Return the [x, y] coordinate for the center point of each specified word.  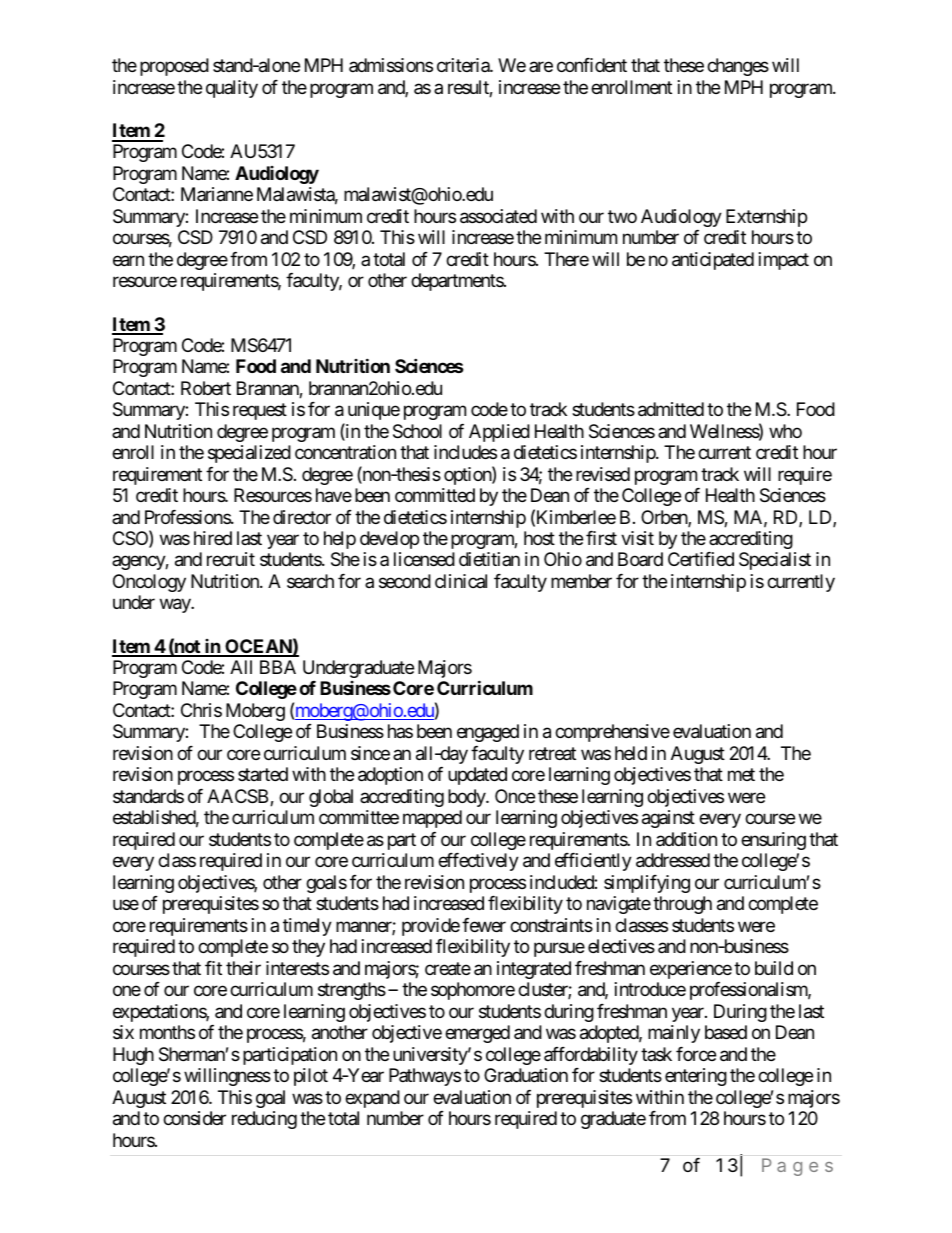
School [417, 431]
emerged [477, 1034]
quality [232, 89]
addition [686, 839]
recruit [231, 559]
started [263, 774]
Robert [206, 388]
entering [696, 1077]
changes [738, 67]
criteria [464, 65]
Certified [701, 559]
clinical [461, 581]
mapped [432, 819]
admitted [671, 409]
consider [194, 1118]
